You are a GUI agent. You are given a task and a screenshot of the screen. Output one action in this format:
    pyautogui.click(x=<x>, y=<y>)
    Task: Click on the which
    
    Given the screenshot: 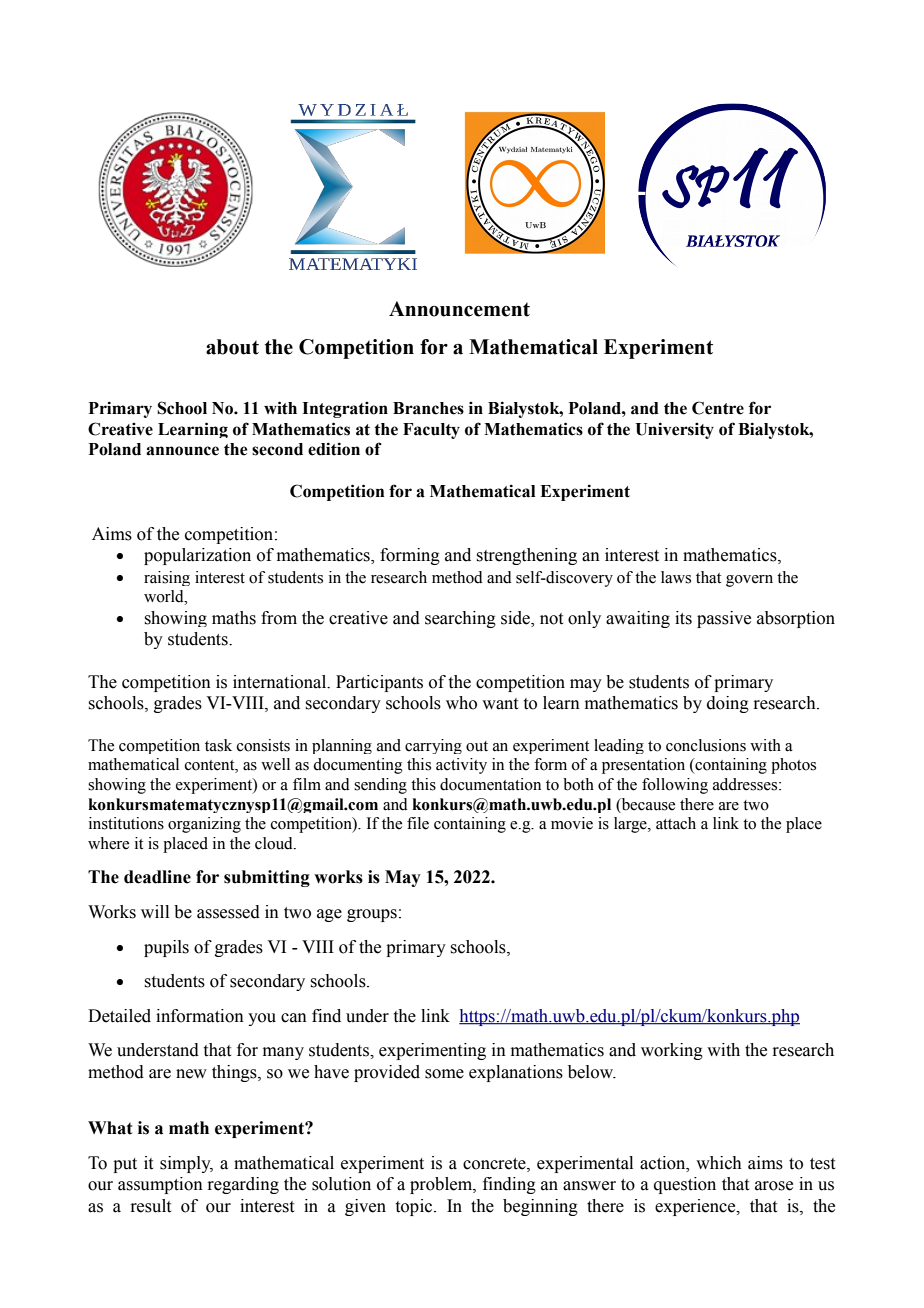 What is the action you would take?
    pyautogui.click(x=719, y=1163)
